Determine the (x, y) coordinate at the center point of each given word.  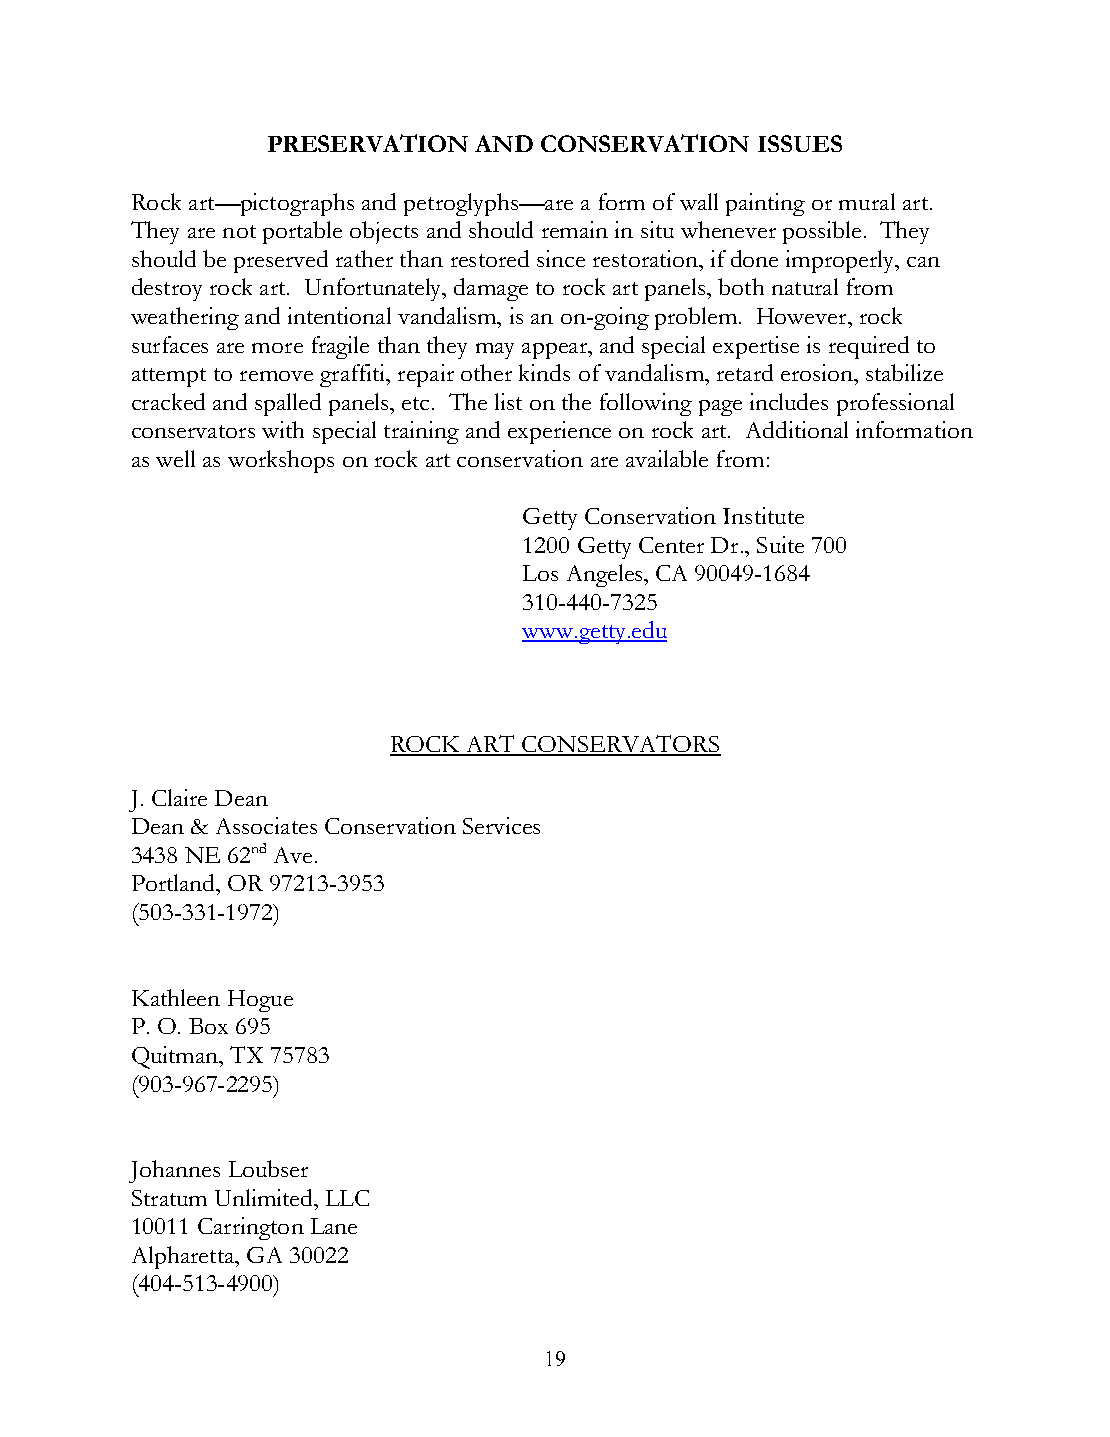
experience (559, 432)
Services (501, 825)
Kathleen (176, 997)
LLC (347, 1198)
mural (867, 201)
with (283, 429)
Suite (780, 544)
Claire (179, 797)
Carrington (251, 1228)
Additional (797, 429)
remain (575, 229)
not (239, 231)
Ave (293, 855)
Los (540, 573)
